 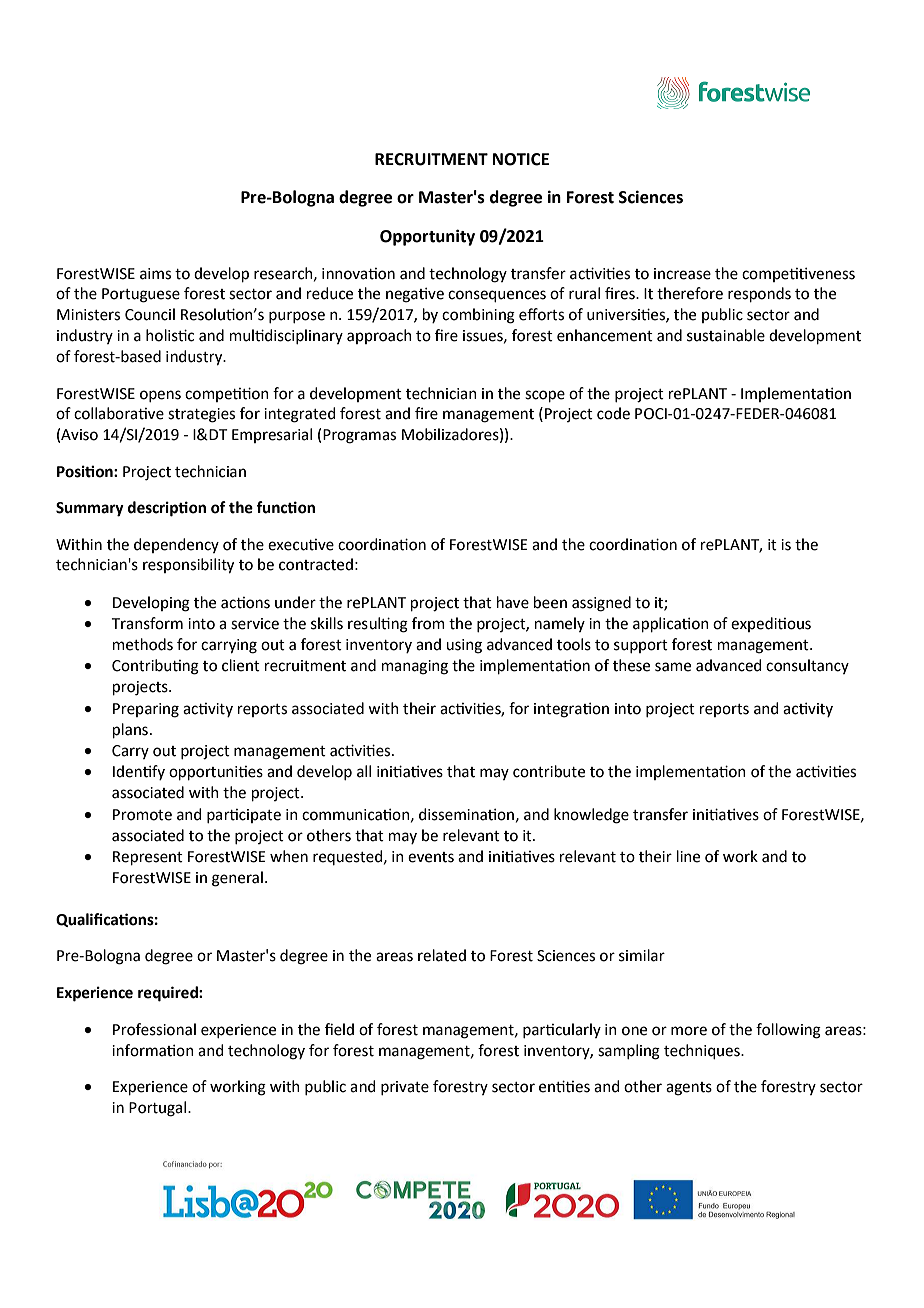 I want to click on increase, so click(x=682, y=274).
